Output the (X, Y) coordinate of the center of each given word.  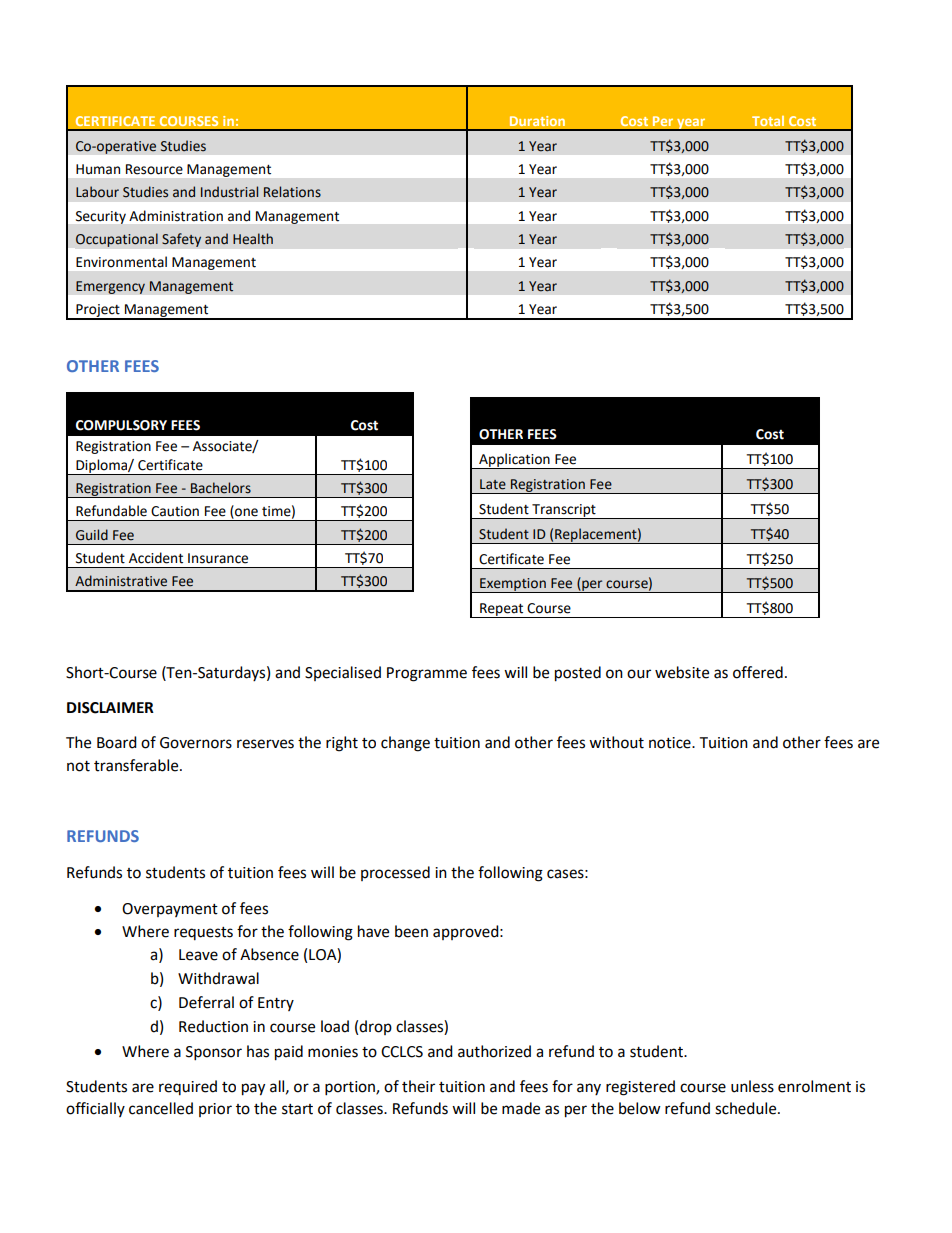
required (188, 1087)
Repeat (502, 610)
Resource (154, 169)
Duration (537, 121)
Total (768, 121)
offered (758, 672)
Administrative (121, 581)
